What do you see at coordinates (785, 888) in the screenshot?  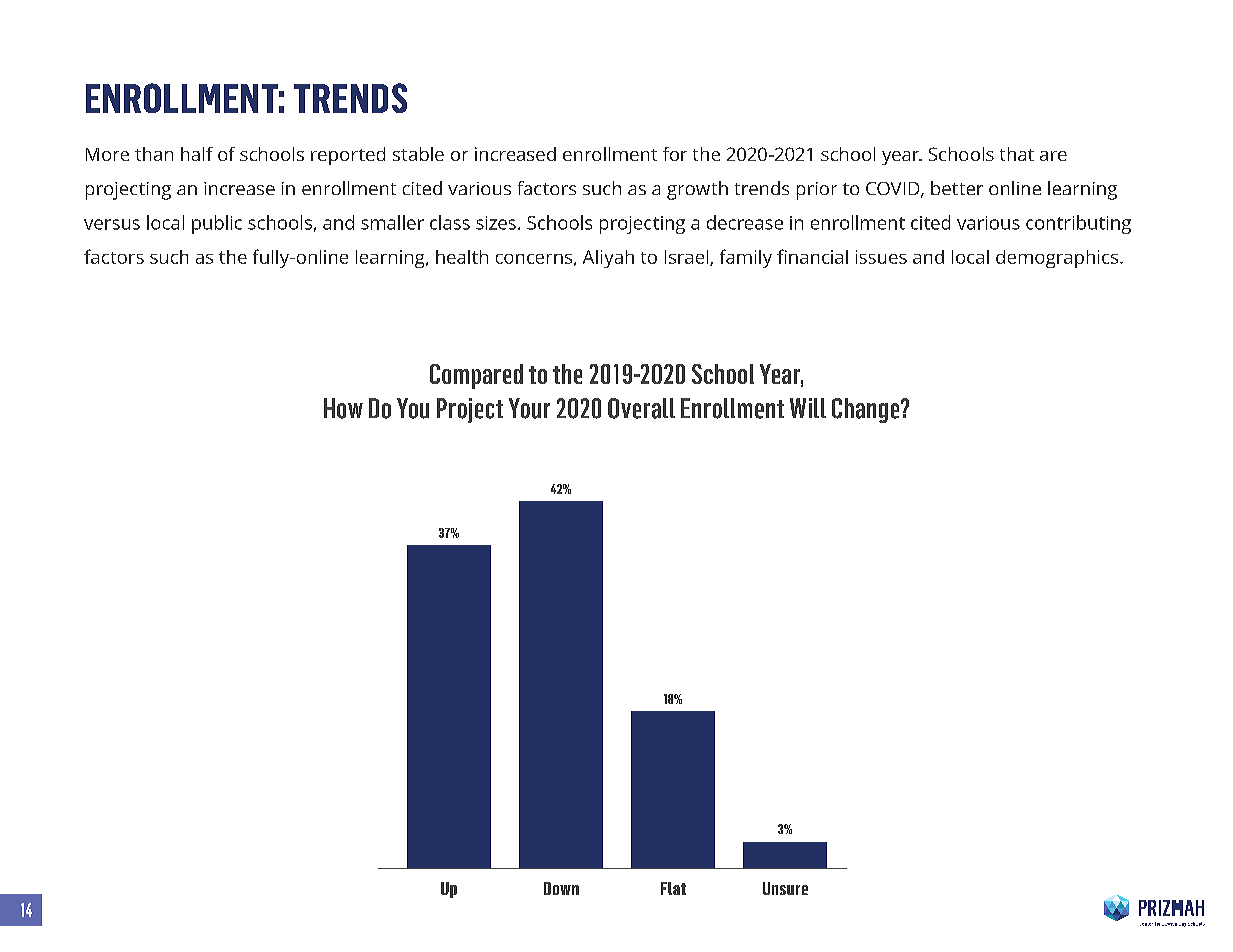 I see `Unsure` at bounding box center [785, 888].
